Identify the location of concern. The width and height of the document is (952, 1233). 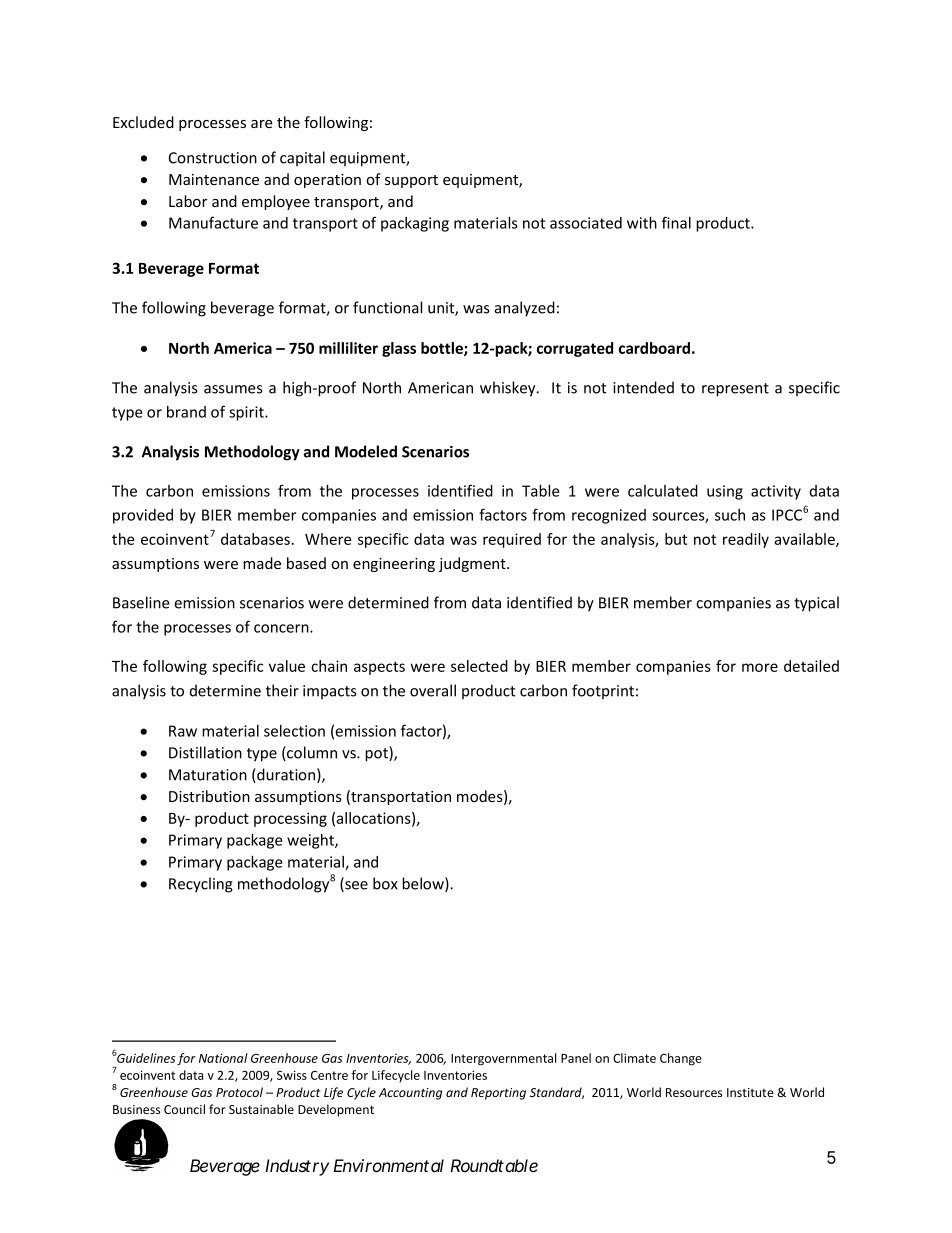
(282, 628).
